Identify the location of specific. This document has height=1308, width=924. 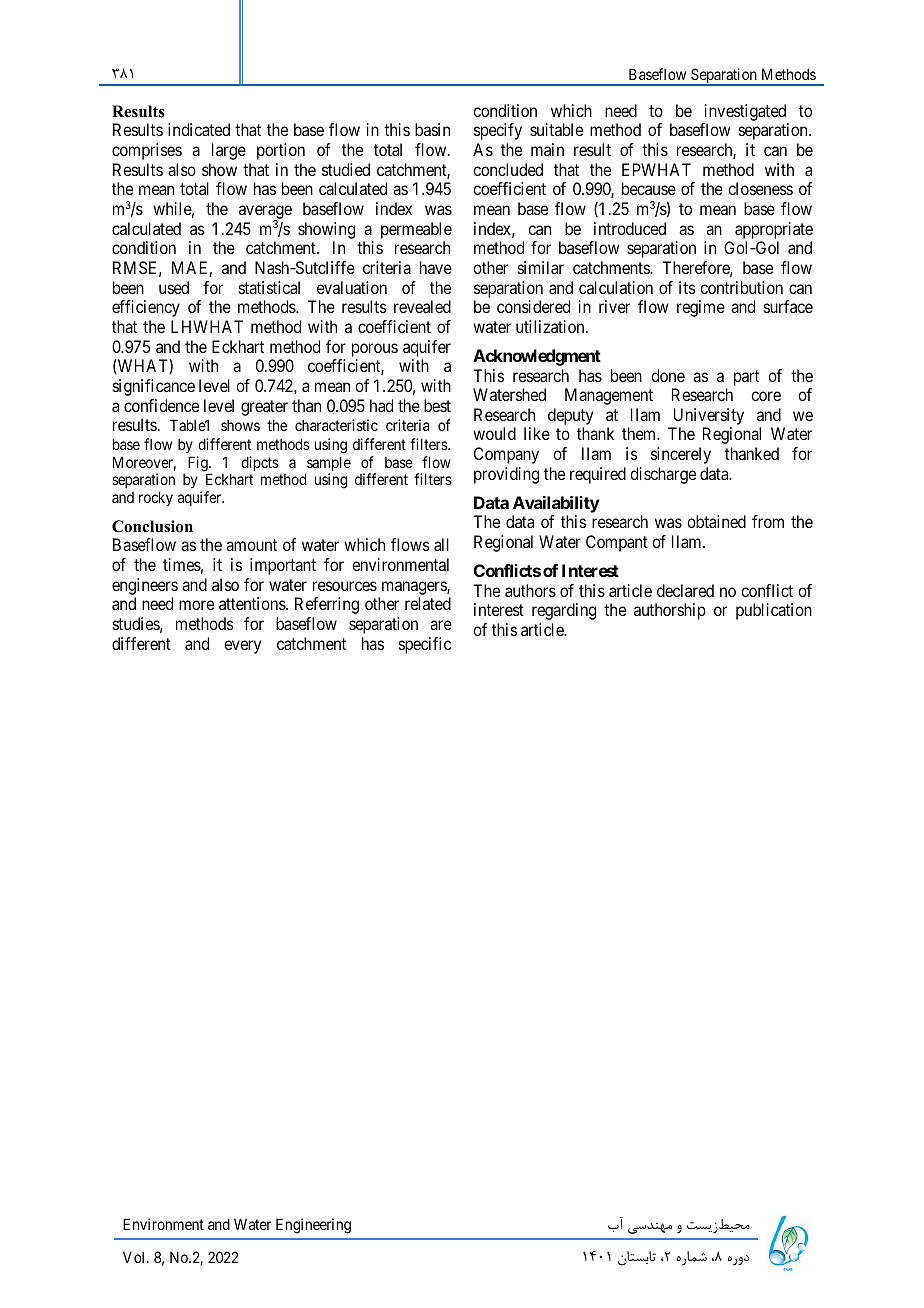
(425, 645).
